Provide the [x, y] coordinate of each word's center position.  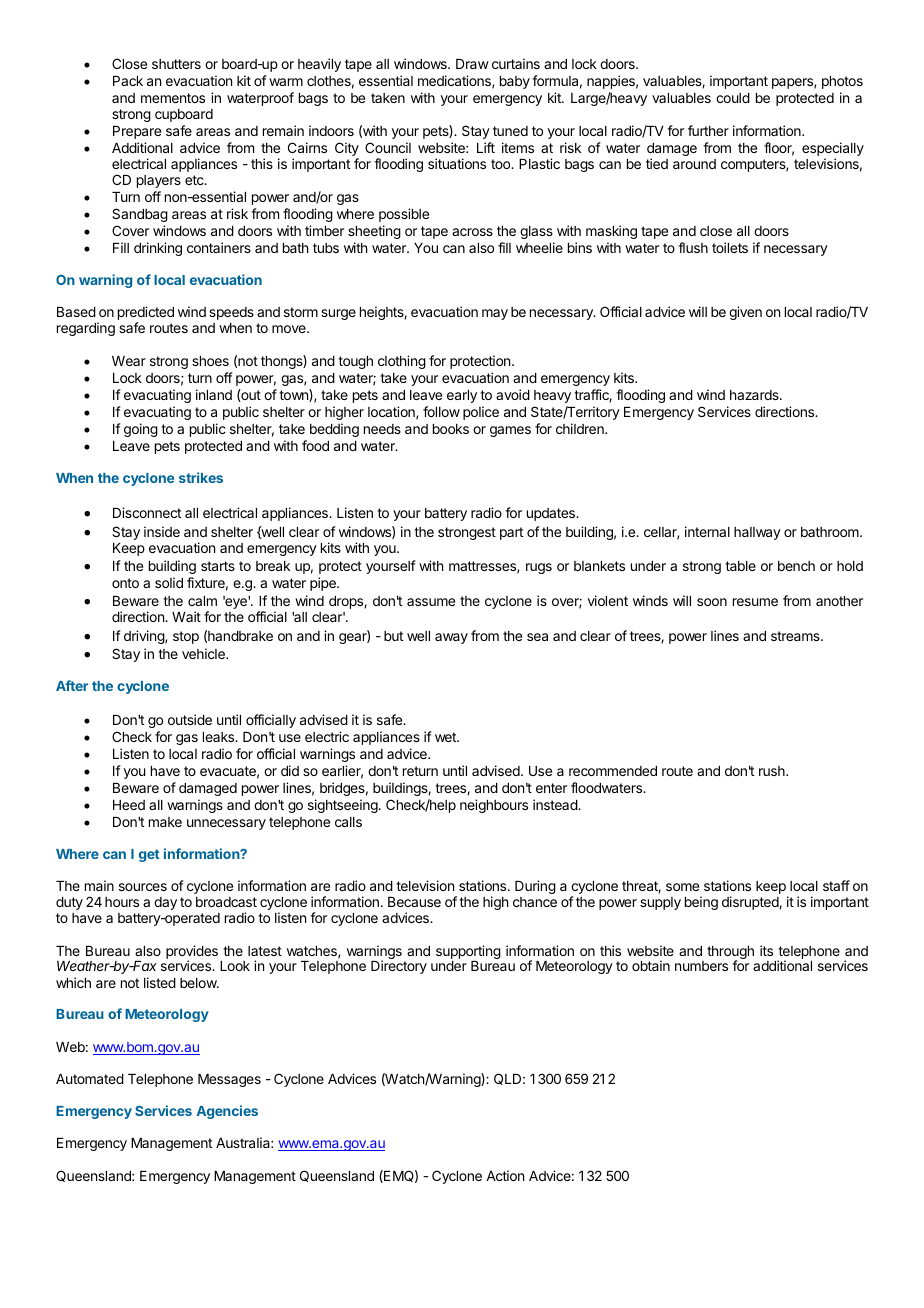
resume [755, 602]
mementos [173, 98]
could [733, 98]
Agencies [227, 1112]
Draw [472, 64]
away [451, 638]
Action [505, 1175]
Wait [186, 616]
